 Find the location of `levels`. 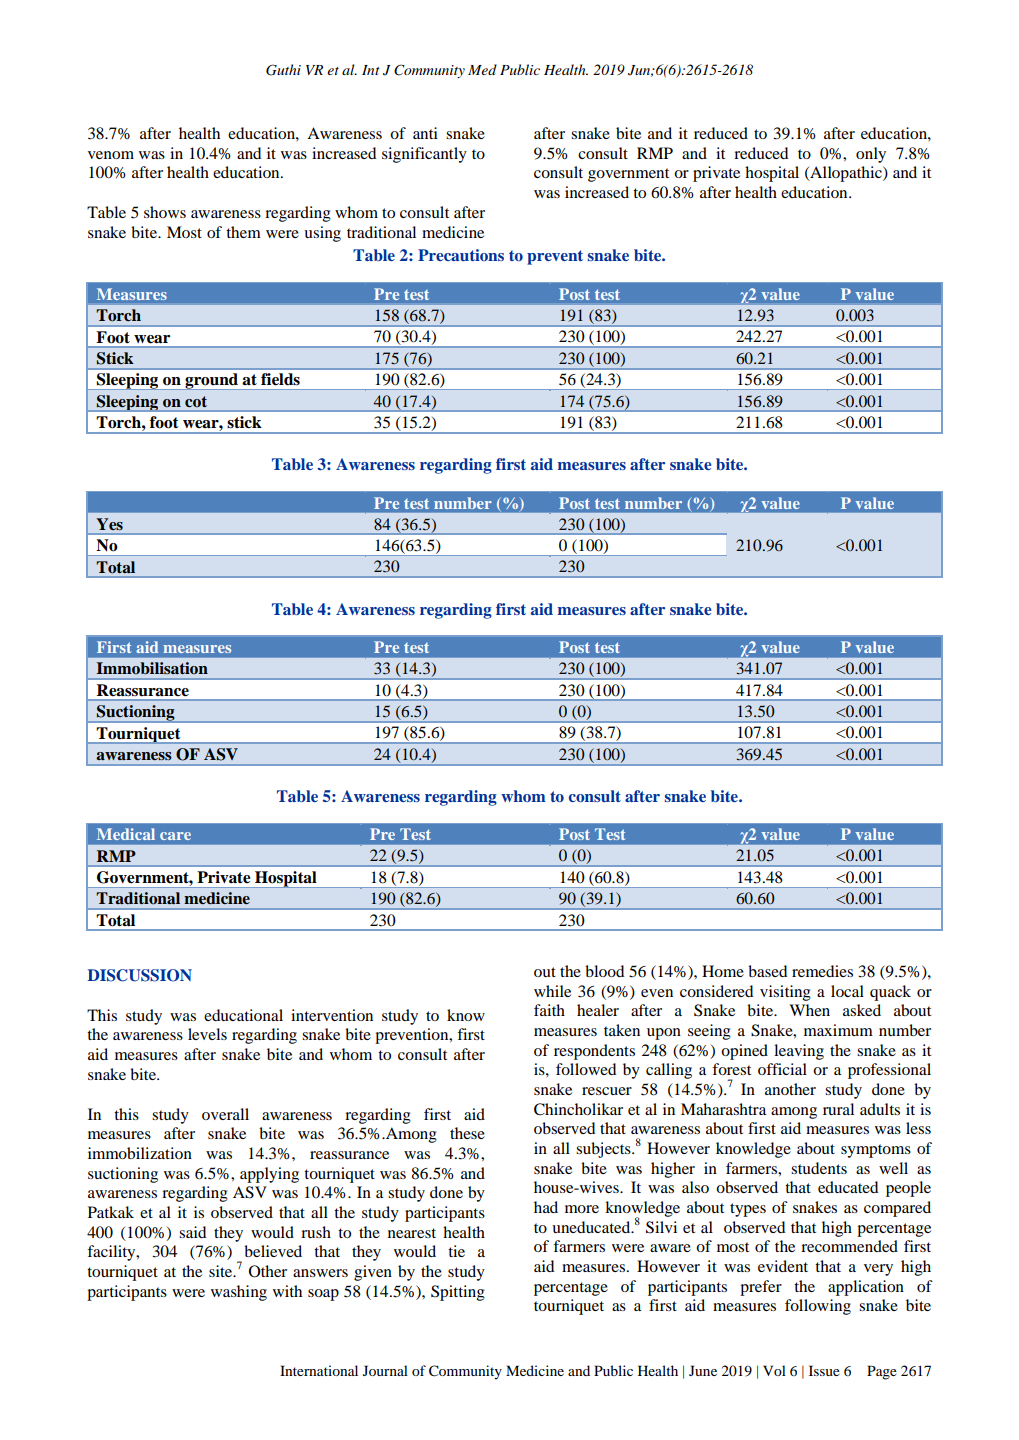

levels is located at coordinates (207, 1034).
